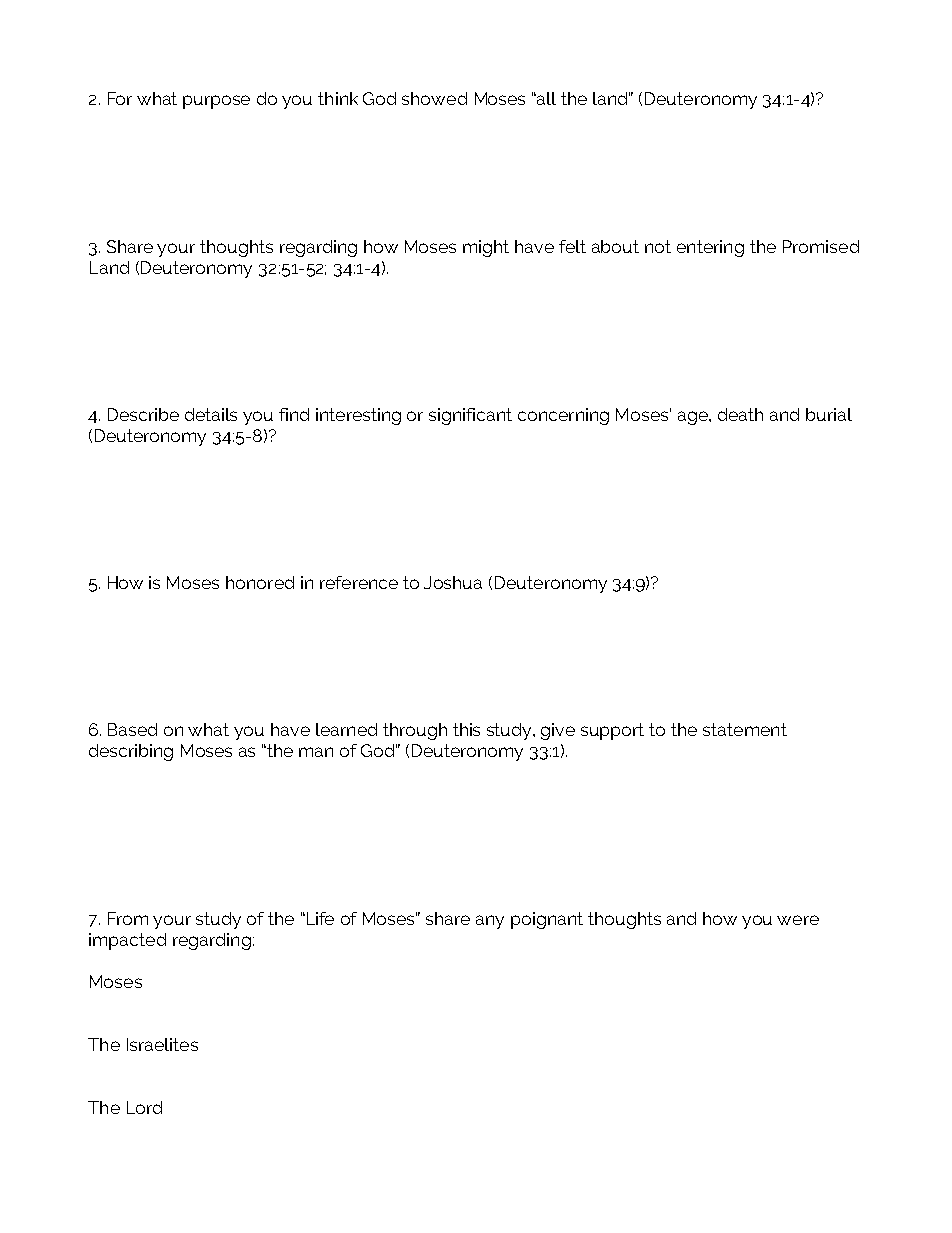  I want to click on Joshua, so click(453, 582).
